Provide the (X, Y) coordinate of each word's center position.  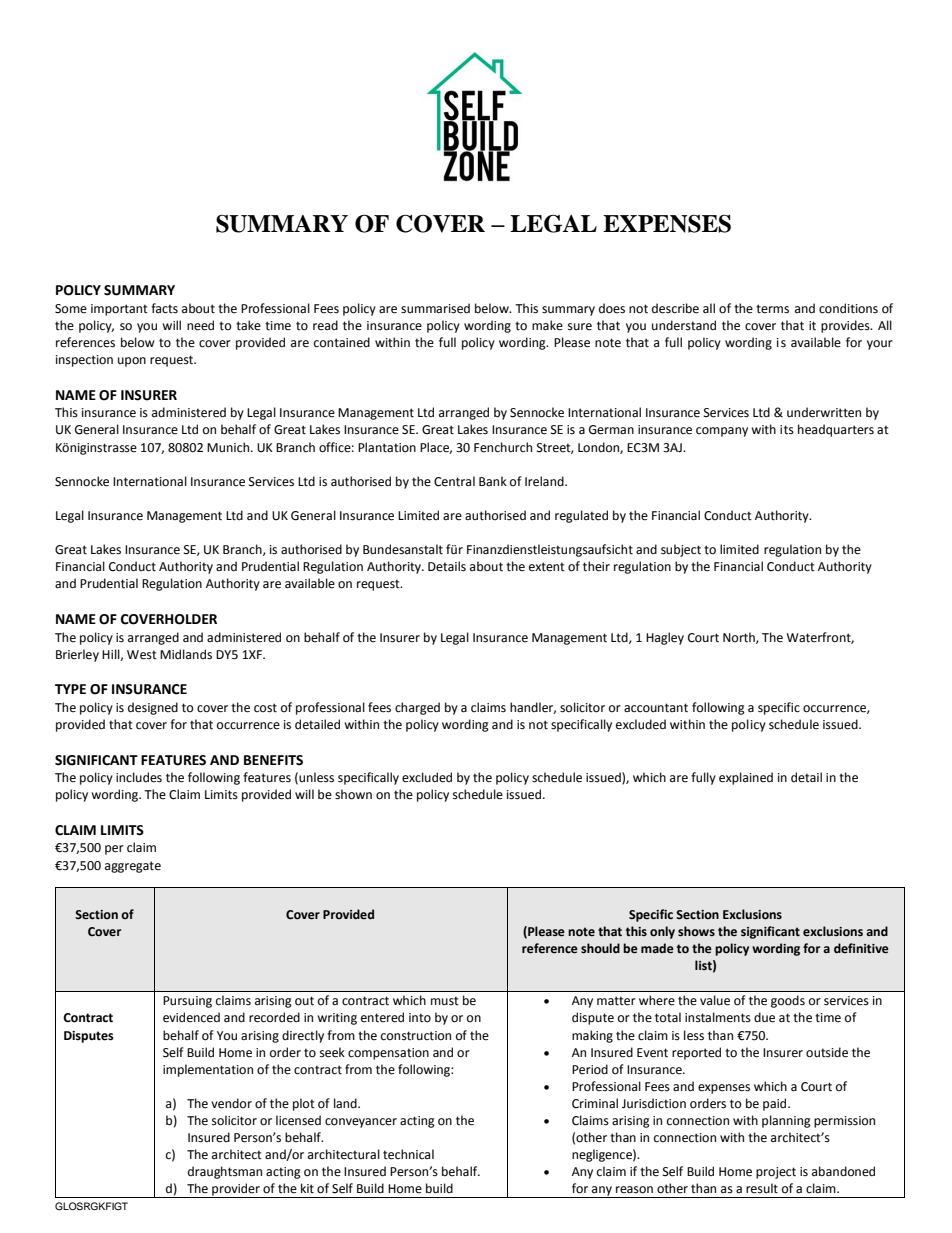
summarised (435, 308)
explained (746, 778)
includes (139, 777)
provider (236, 1190)
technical (408, 1154)
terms (772, 309)
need (200, 325)
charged (417, 708)
